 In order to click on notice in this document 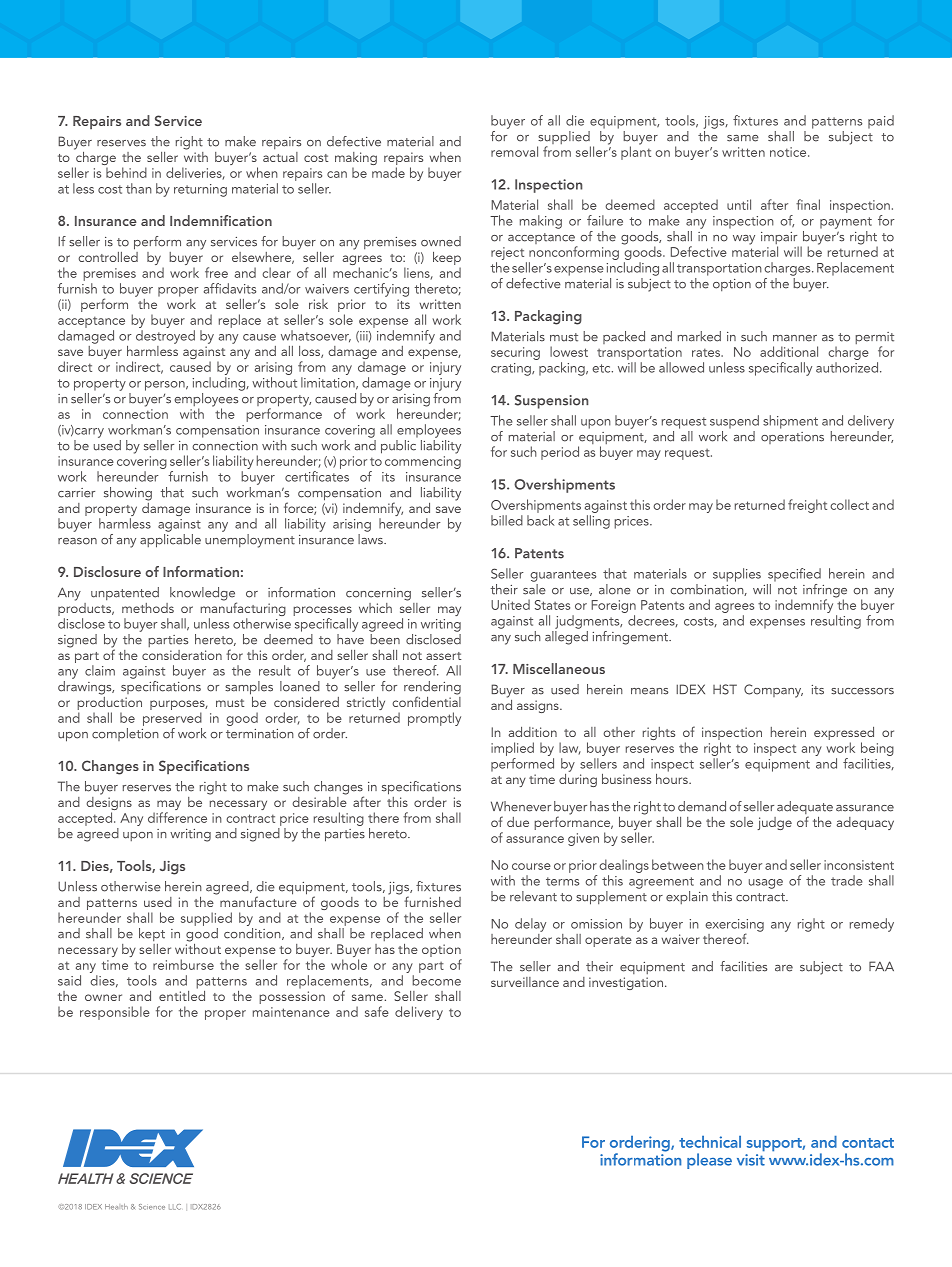, I will do `click(789, 152)`.
